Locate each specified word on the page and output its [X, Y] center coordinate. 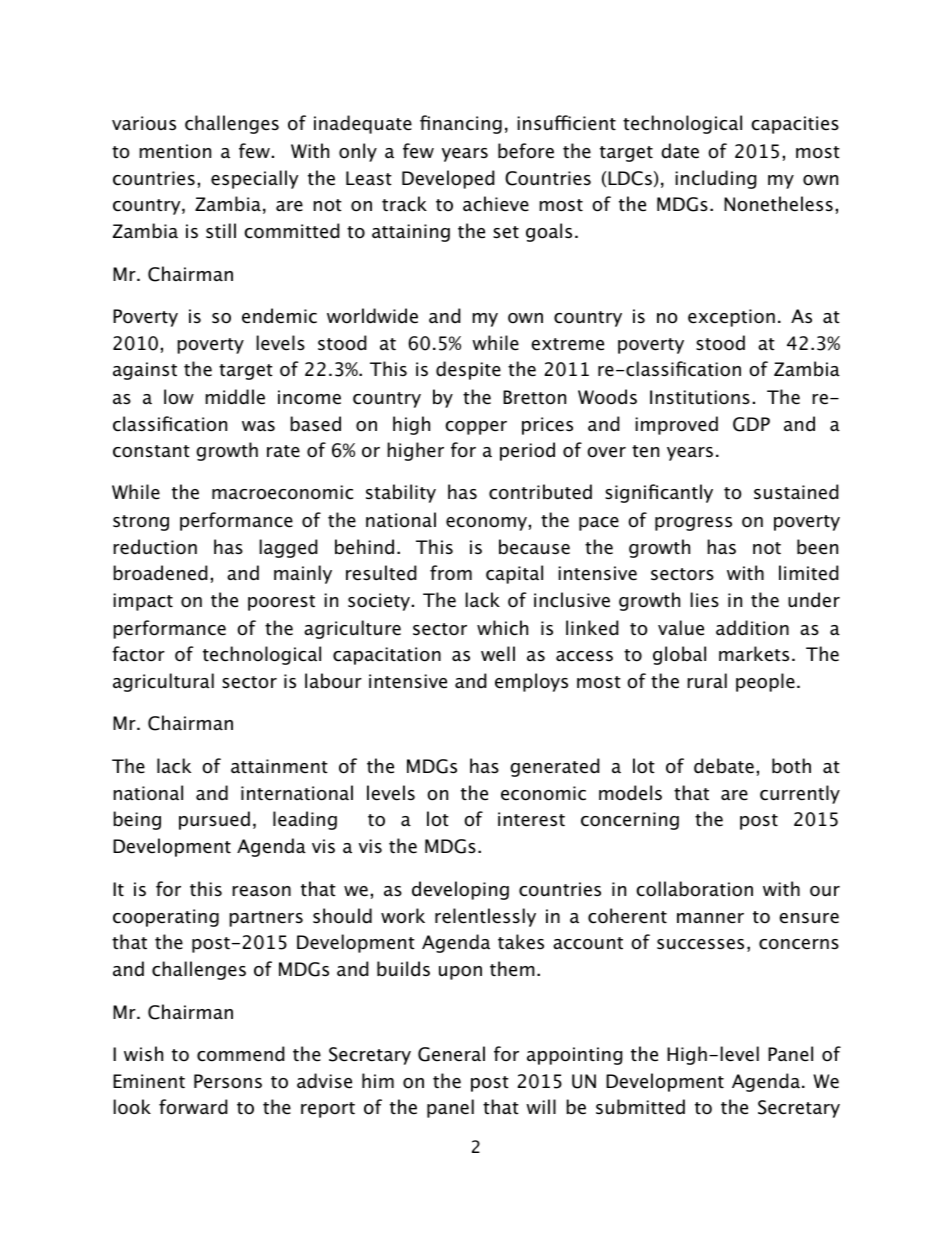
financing [461, 124]
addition [752, 628]
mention [175, 151]
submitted [640, 1107]
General [451, 1054]
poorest [281, 603]
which [502, 628]
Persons [228, 1081]
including [716, 179]
